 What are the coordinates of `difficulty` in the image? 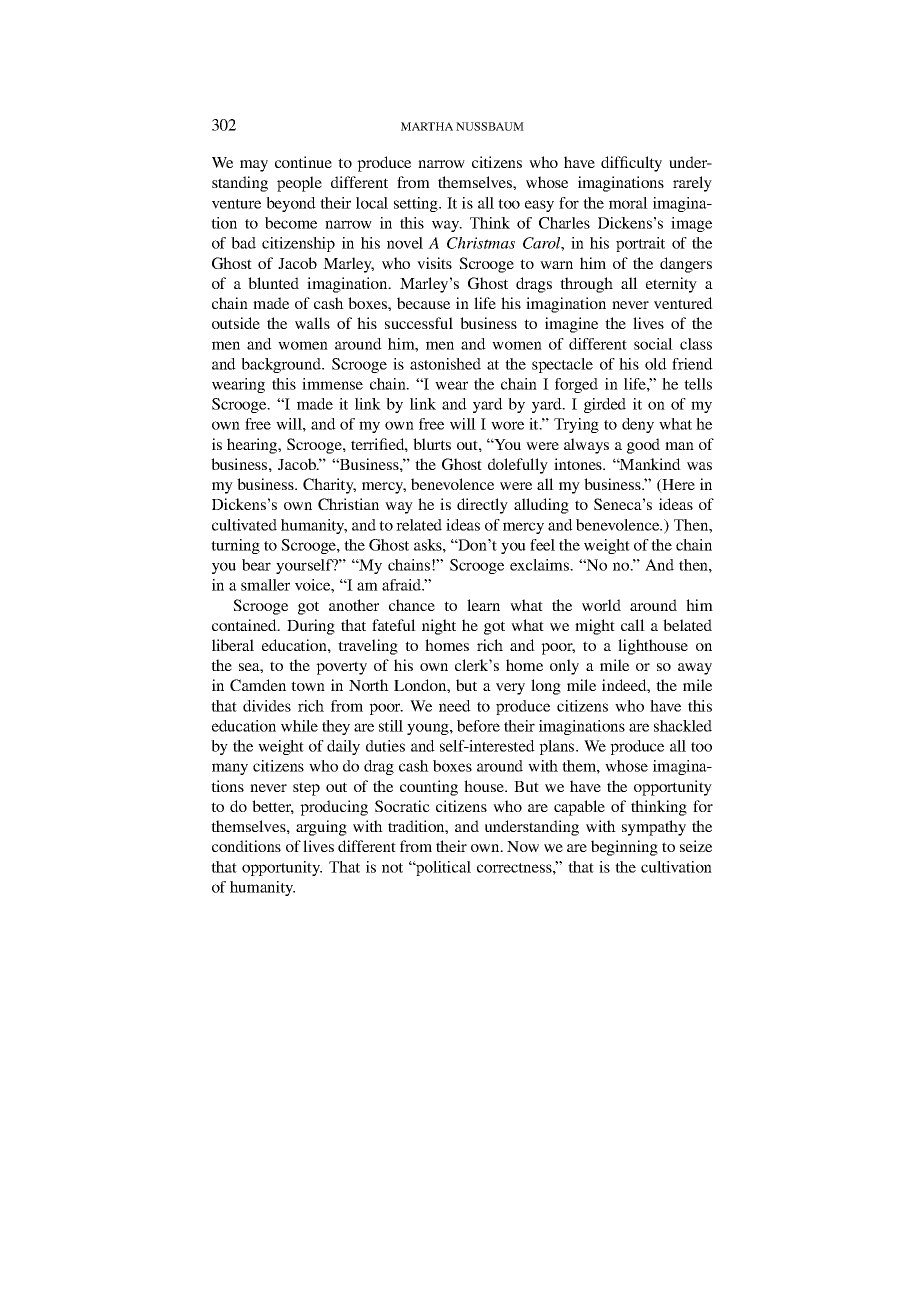 It's located at (631, 164).
